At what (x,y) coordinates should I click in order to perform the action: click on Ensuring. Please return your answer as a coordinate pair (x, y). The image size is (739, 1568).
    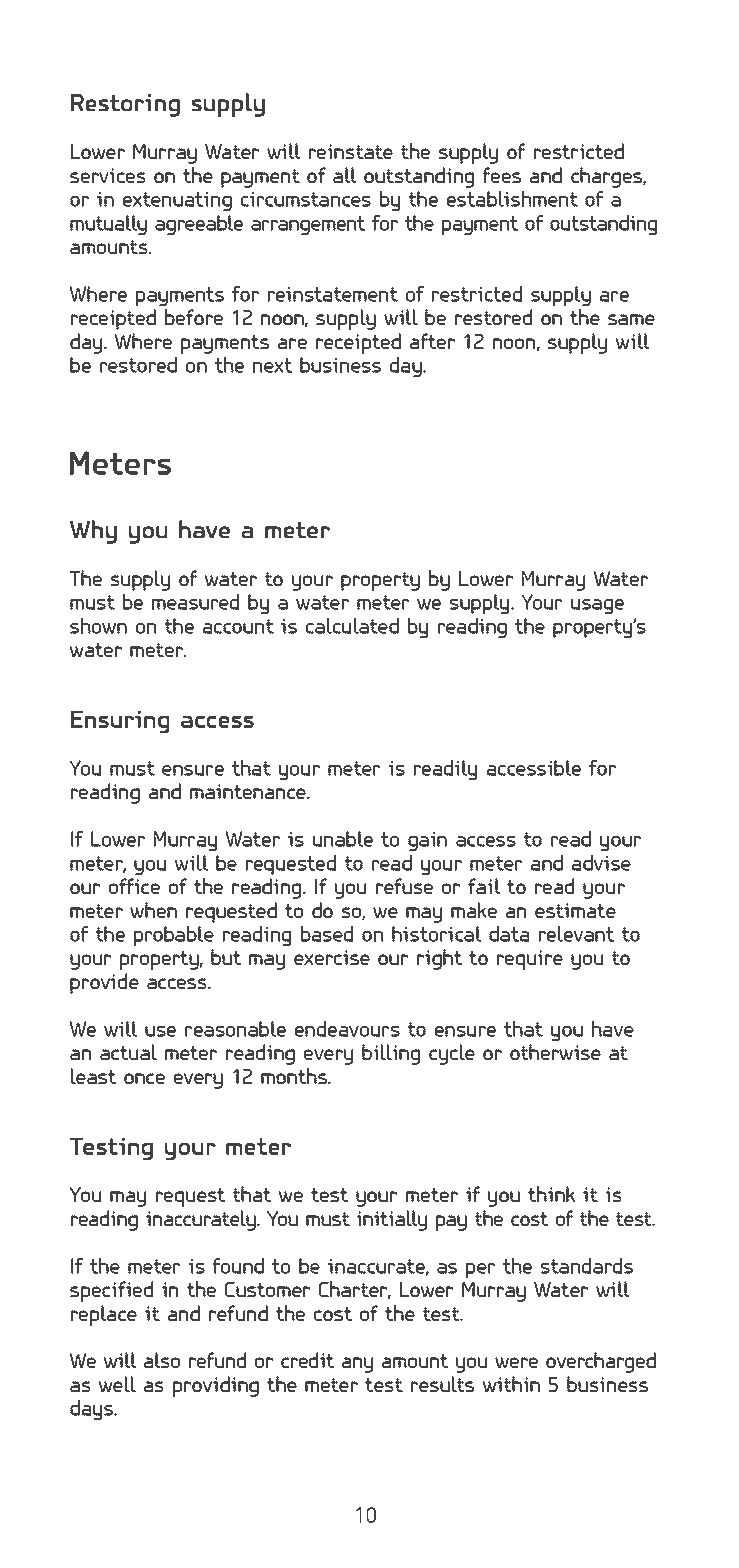
    Looking at the image, I should click on (120, 722).
